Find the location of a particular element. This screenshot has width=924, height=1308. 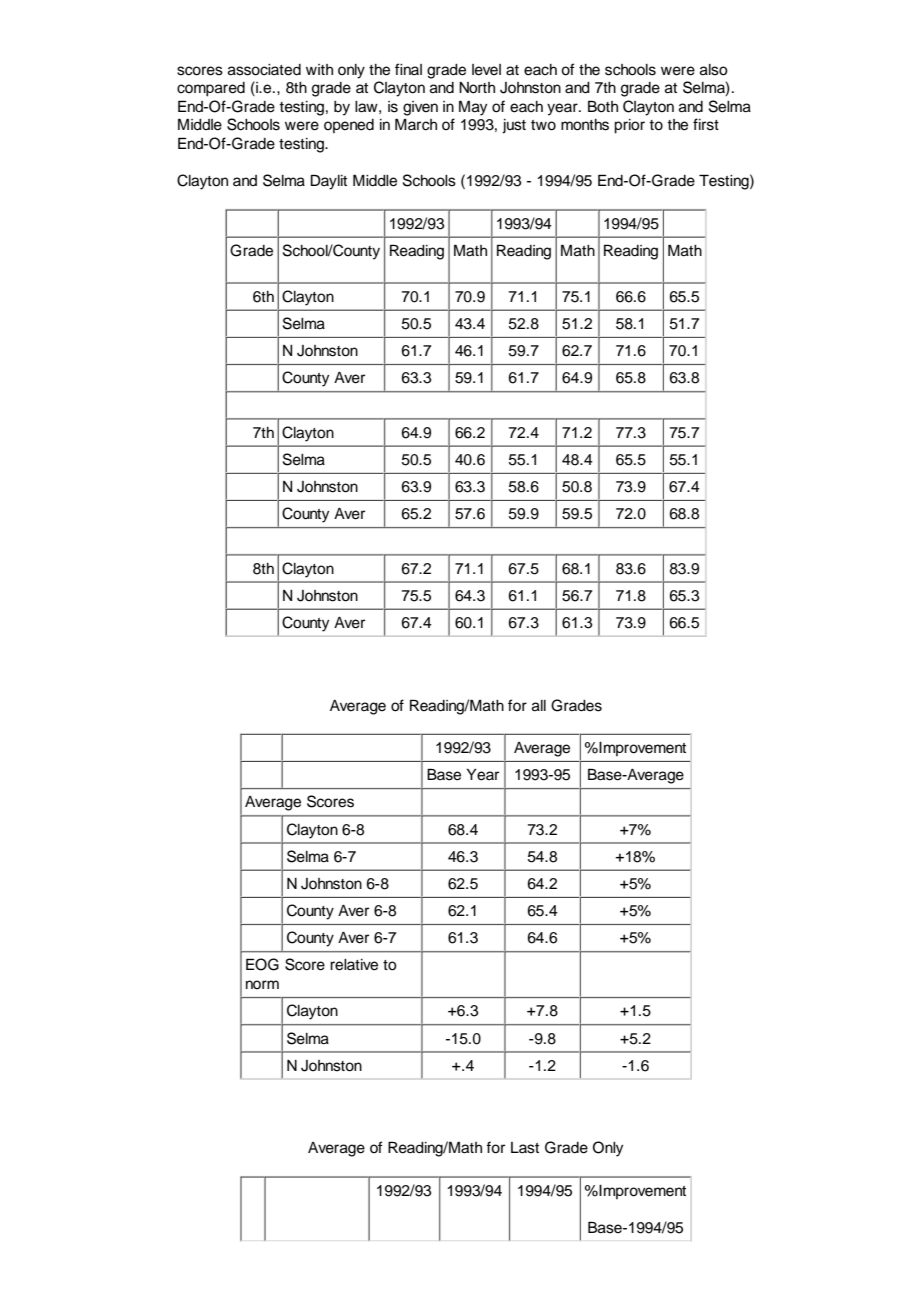

May is located at coordinates (473, 108).
